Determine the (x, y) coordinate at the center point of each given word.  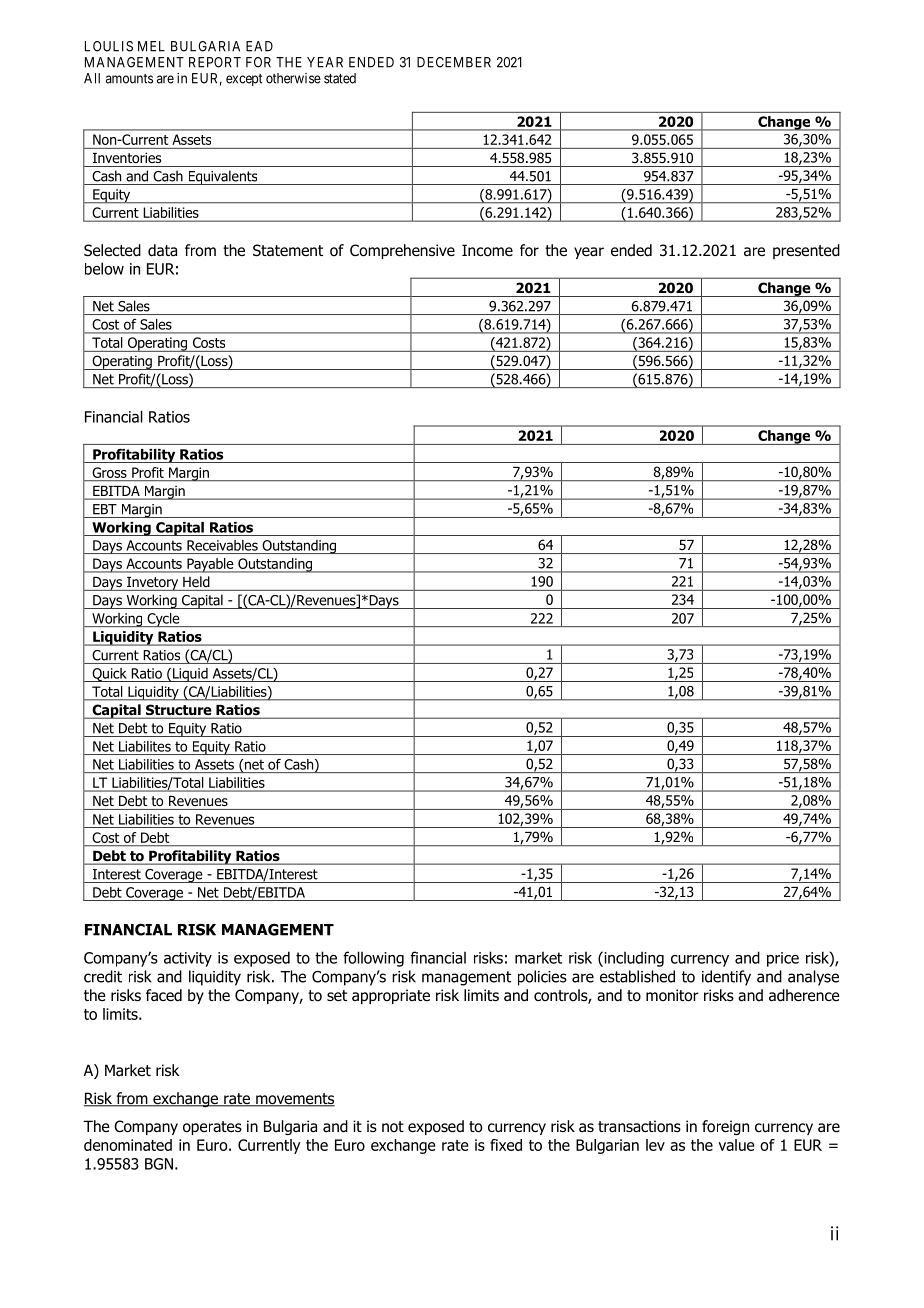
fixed (506, 1145)
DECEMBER (454, 62)
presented (806, 251)
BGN (159, 1164)
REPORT (215, 62)
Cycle (163, 620)
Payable (210, 565)
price (783, 959)
